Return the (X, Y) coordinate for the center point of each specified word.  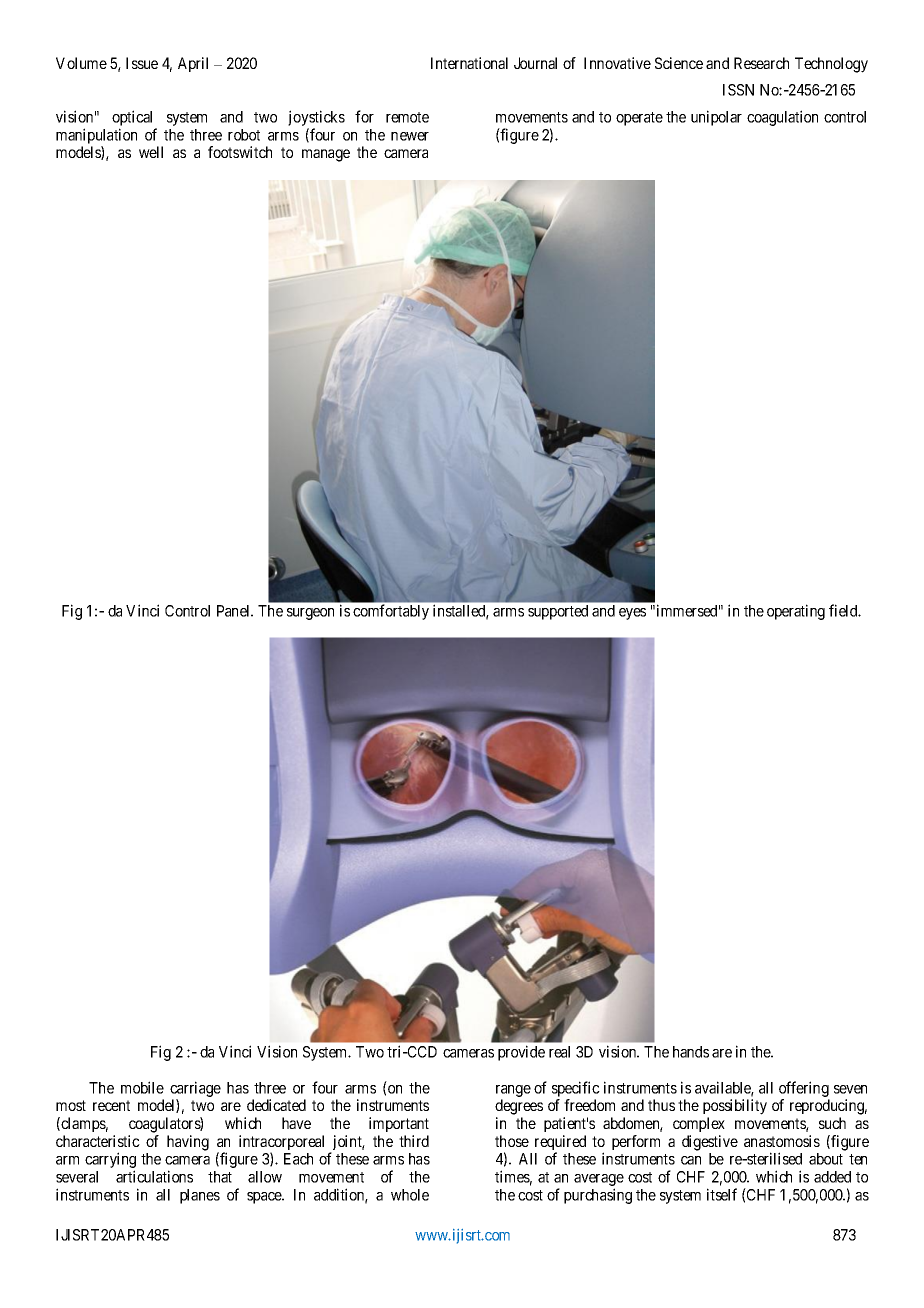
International (469, 63)
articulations (154, 1176)
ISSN (738, 90)
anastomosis (782, 1141)
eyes (632, 614)
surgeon (310, 614)
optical (134, 119)
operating (796, 612)
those (512, 1141)
